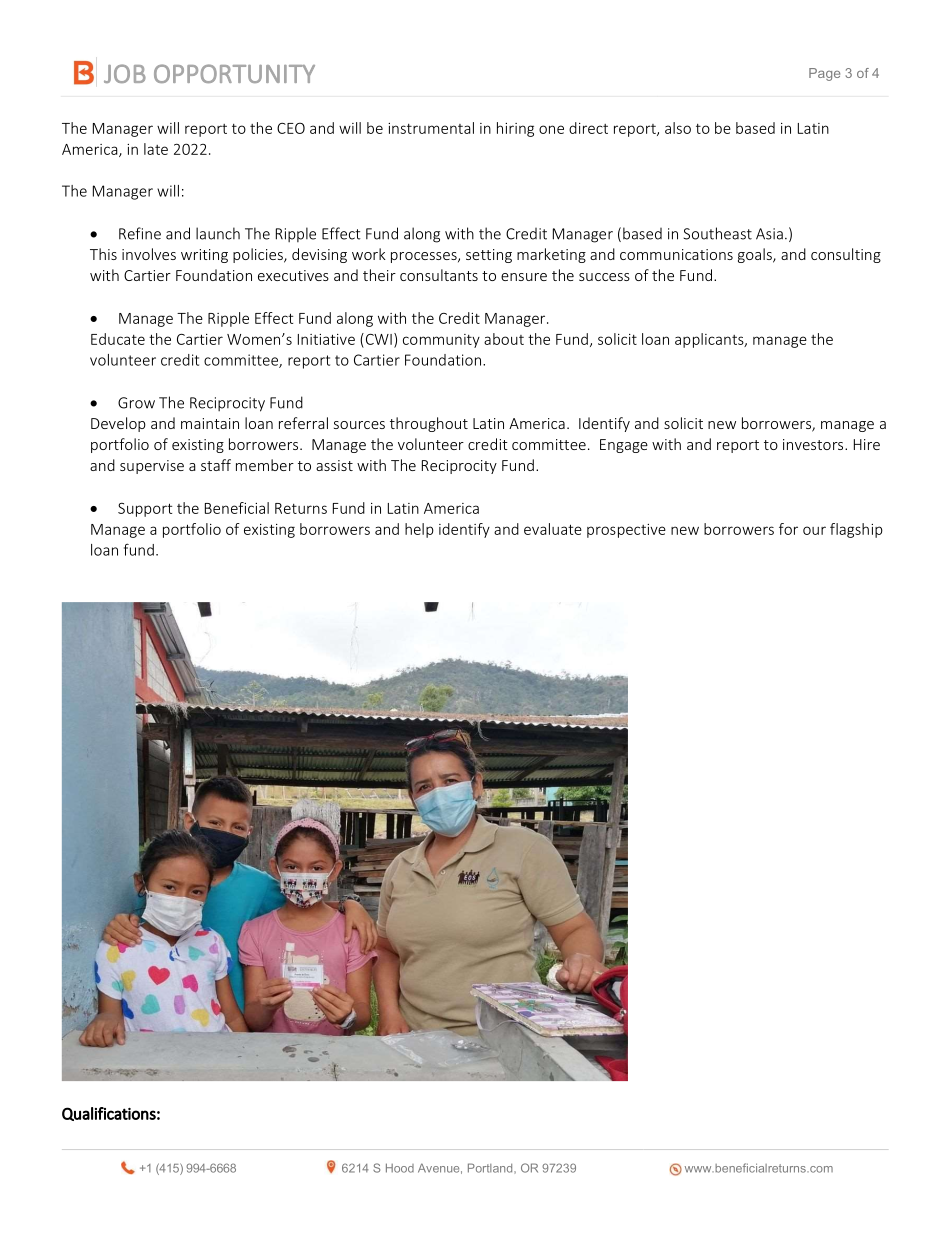 The width and height of the document is (952, 1233). Describe the element at coordinates (145, 510) in the document. I see `Support` at that location.
